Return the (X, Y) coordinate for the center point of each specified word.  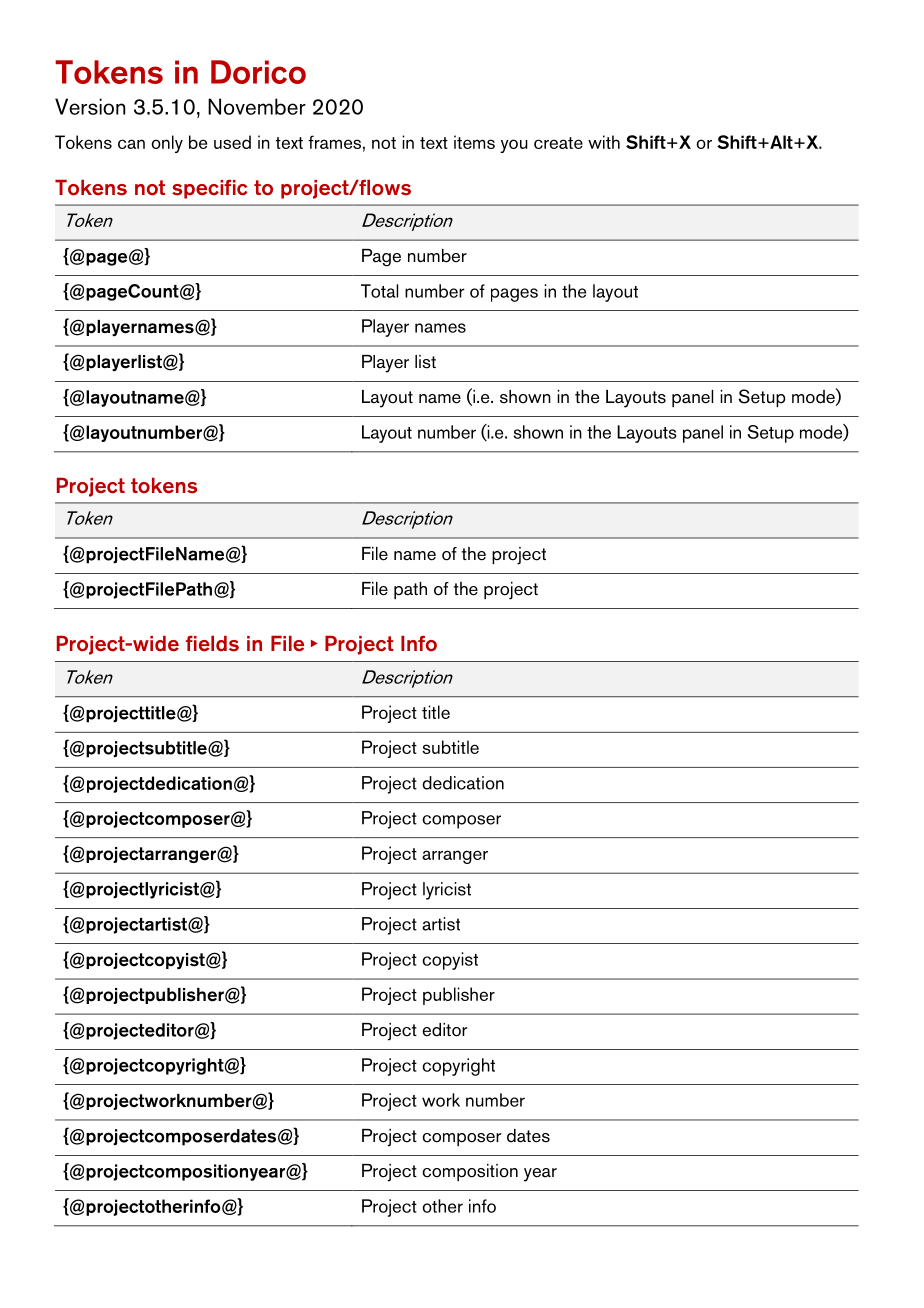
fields (212, 643)
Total (379, 291)
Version (90, 106)
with (604, 142)
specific (209, 189)
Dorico (258, 72)
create (558, 143)
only (167, 144)
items (474, 142)
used (232, 142)
